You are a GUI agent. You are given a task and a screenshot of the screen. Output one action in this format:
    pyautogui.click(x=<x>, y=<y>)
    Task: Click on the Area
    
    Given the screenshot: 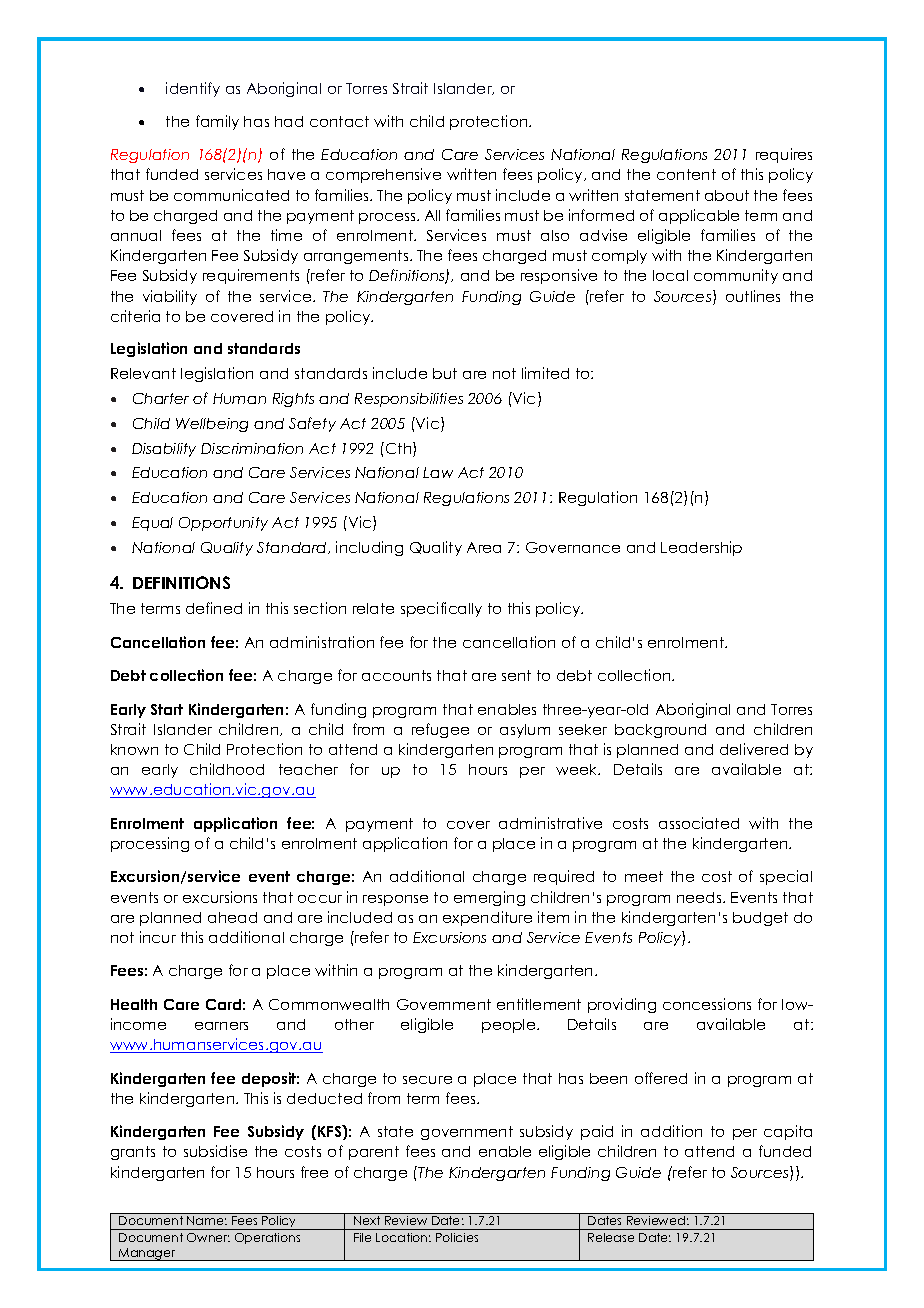 What is the action you would take?
    pyautogui.click(x=484, y=547)
